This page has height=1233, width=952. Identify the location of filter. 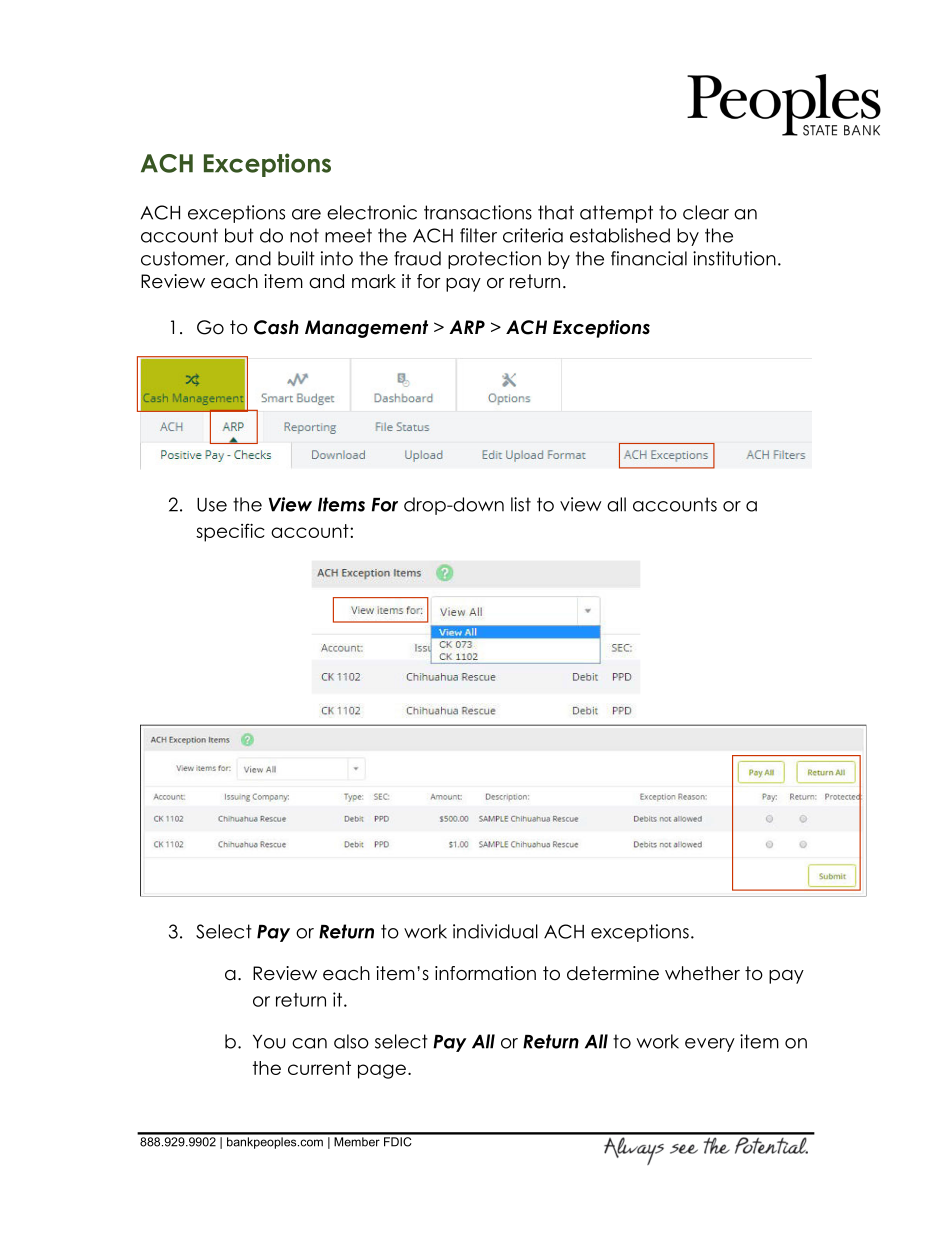
(478, 235).
